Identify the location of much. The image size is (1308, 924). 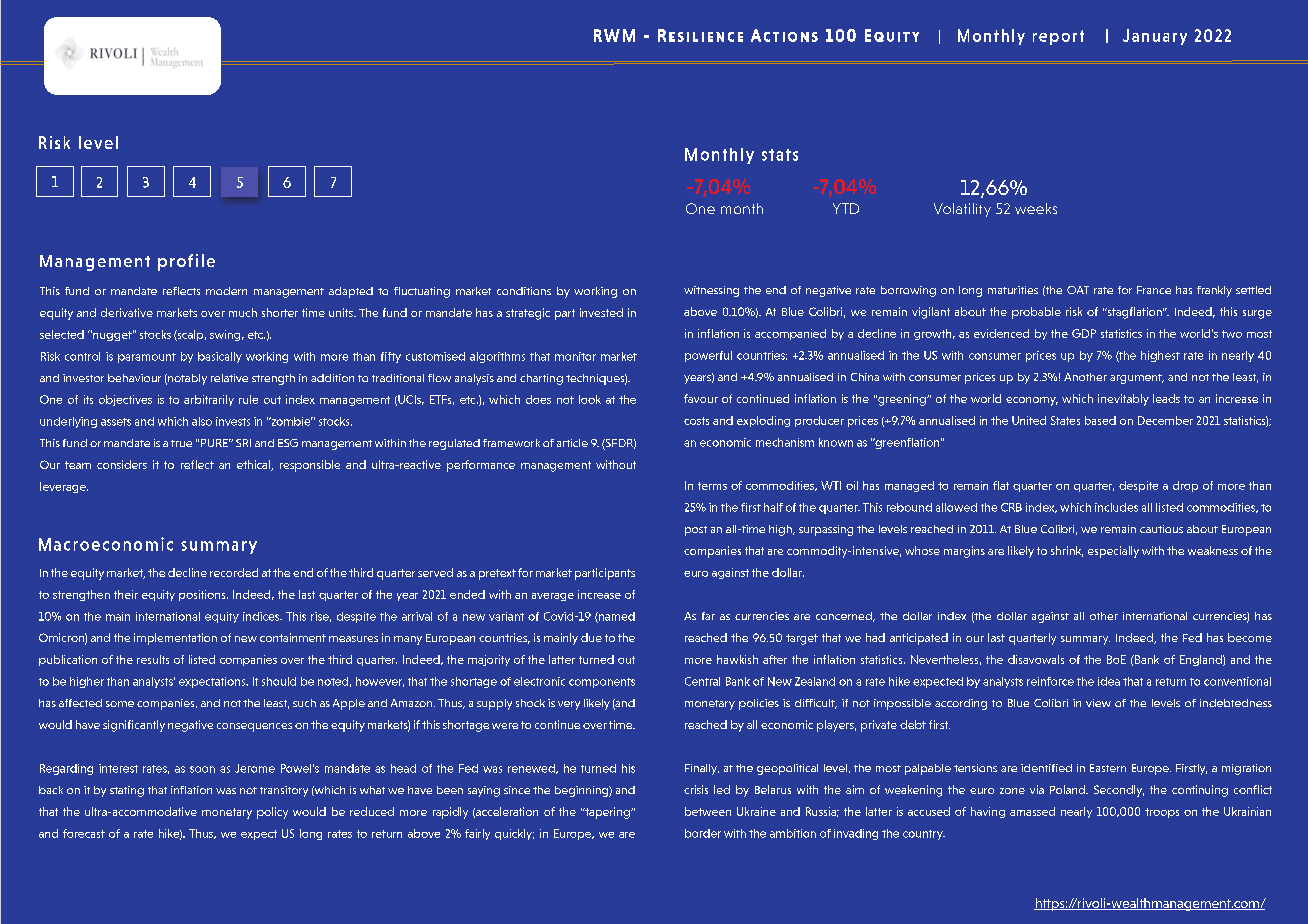
(243, 312).
